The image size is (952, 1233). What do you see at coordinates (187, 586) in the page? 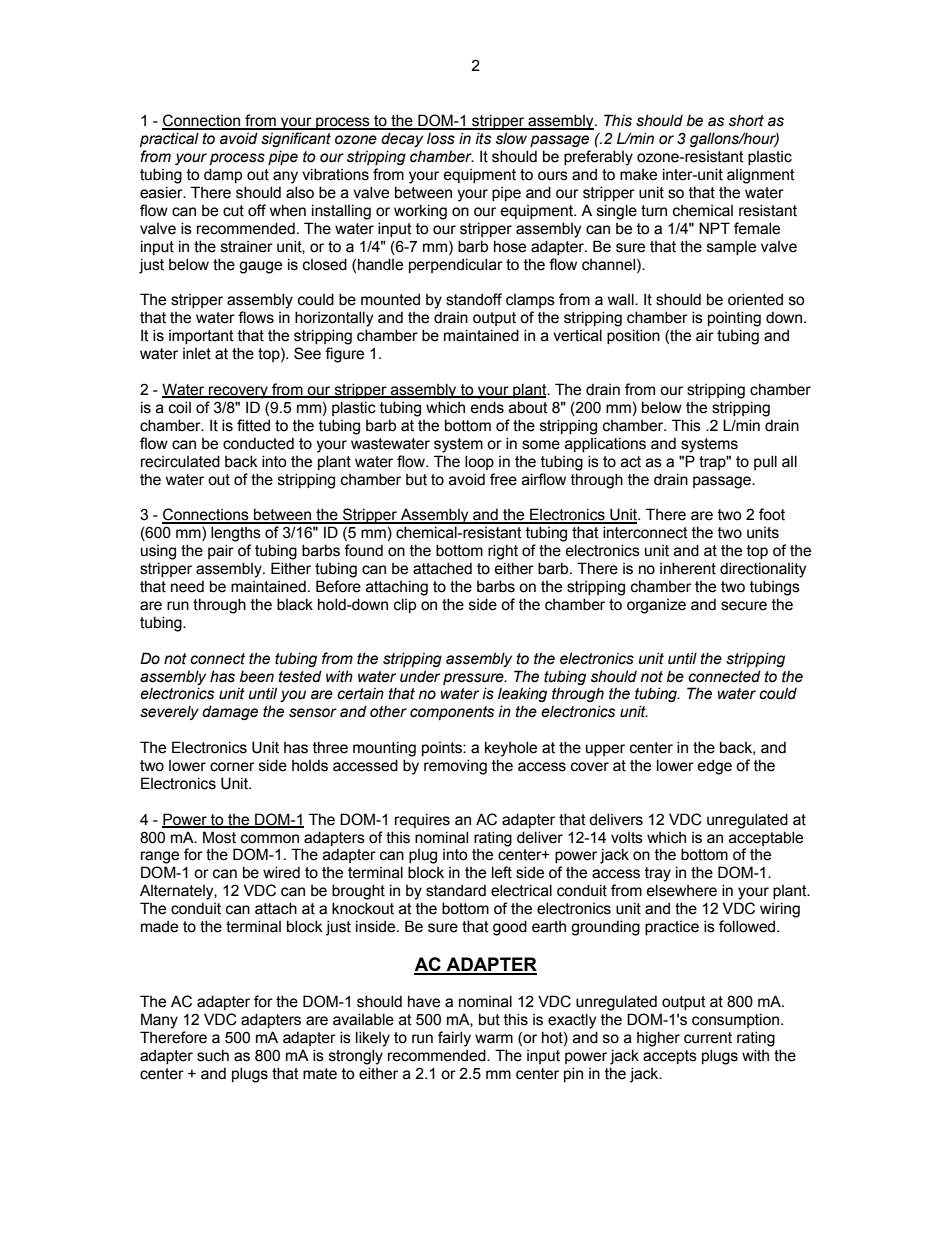
I see `need` at bounding box center [187, 586].
